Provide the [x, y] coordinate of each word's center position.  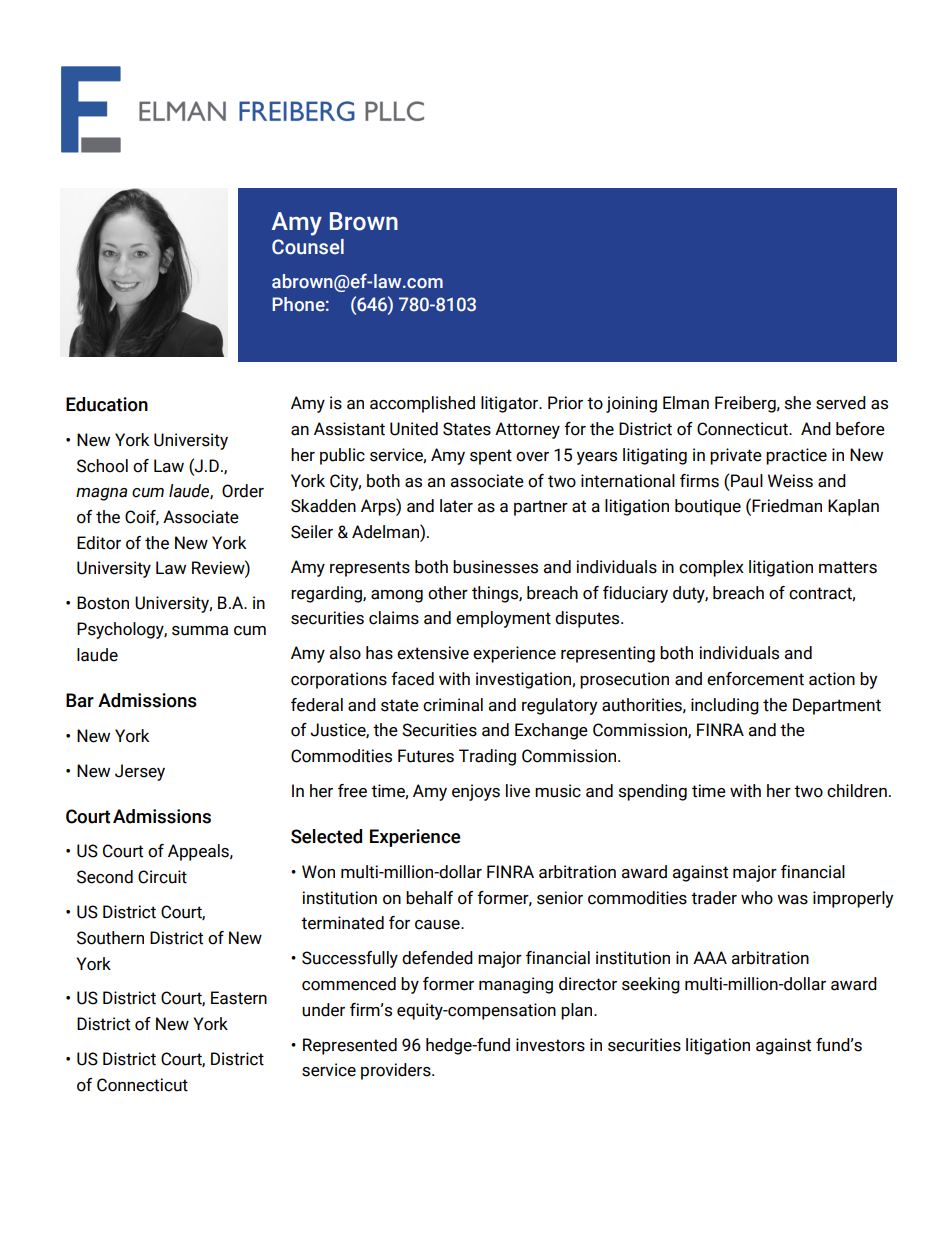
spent [491, 457]
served [841, 403]
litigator [511, 404]
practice [796, 456]
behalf [429, 898]
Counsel [308, 247]
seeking [651, 985]
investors [550, 1045]
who [757, 898]
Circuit [162, 877]
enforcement [755, 679]
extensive [433, 653]
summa [200, 631]
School [102, 466]
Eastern [239, 998]
